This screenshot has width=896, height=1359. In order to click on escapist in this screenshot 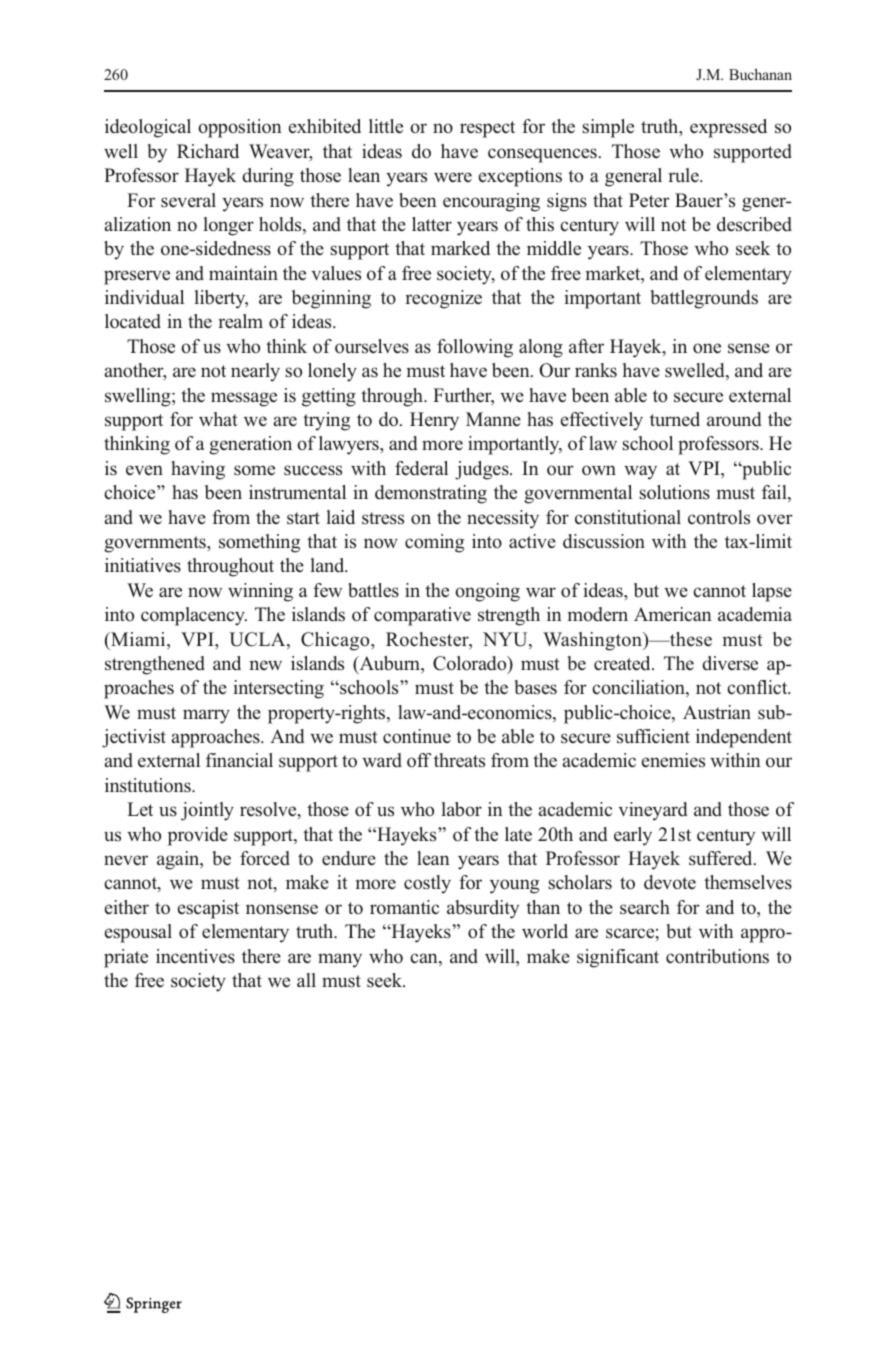, I will do `click(208, 909)`.
